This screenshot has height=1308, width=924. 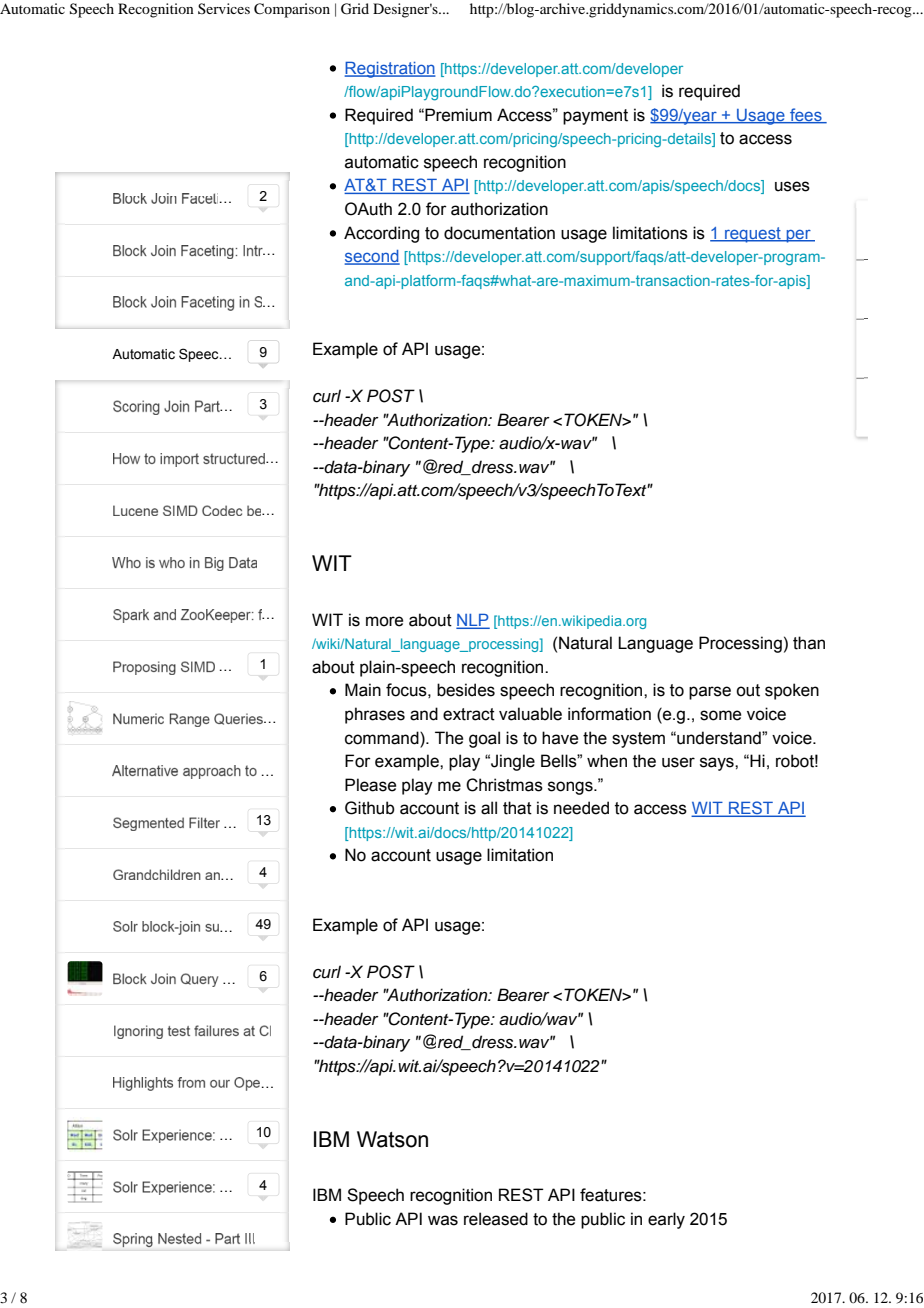 What do you see at coordinates (384, 621) in the screenshot?
I see `more` at bounding box center [384, 621].
